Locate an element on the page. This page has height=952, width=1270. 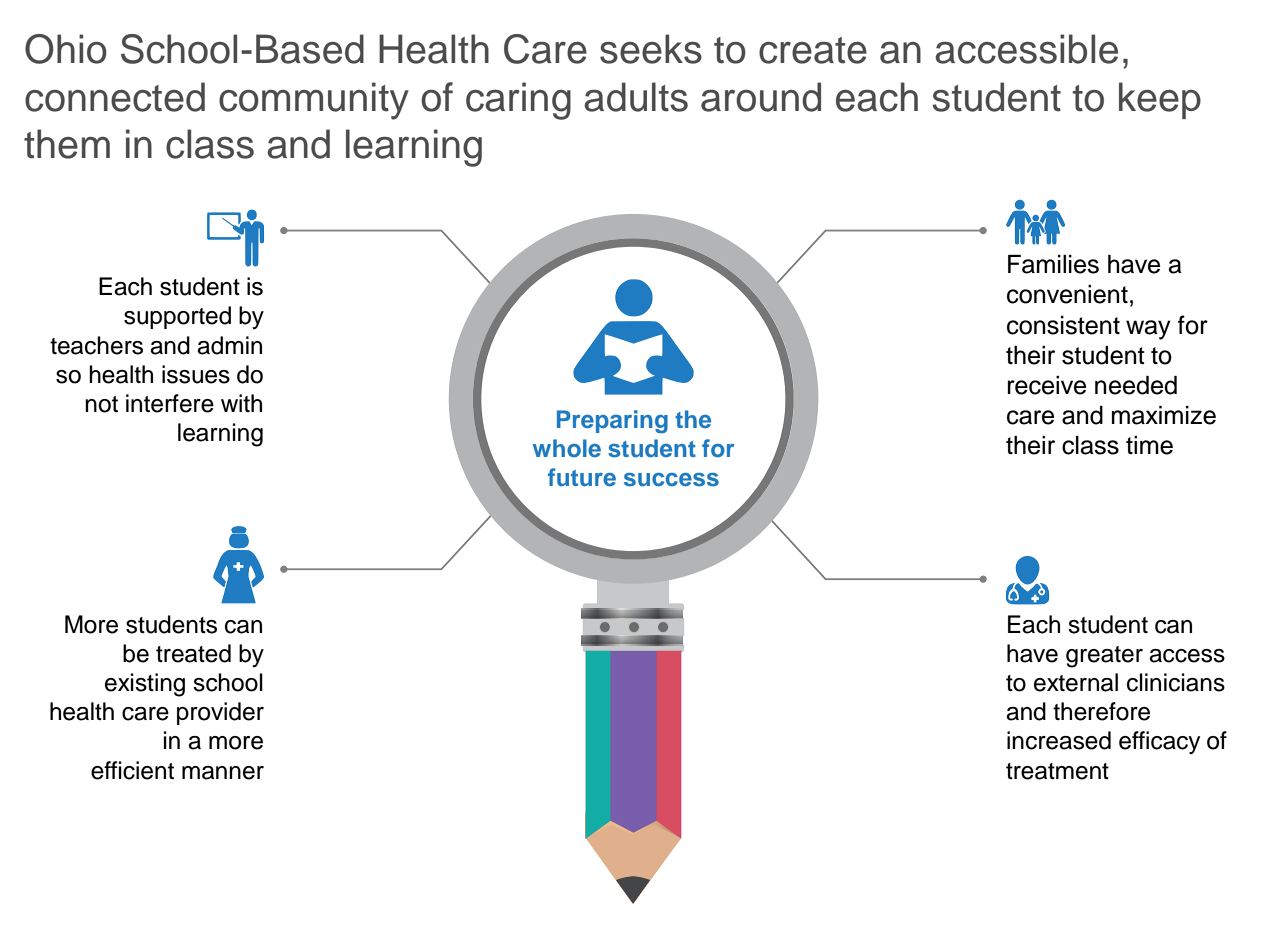
provider is located at coordinates (220, 713).
